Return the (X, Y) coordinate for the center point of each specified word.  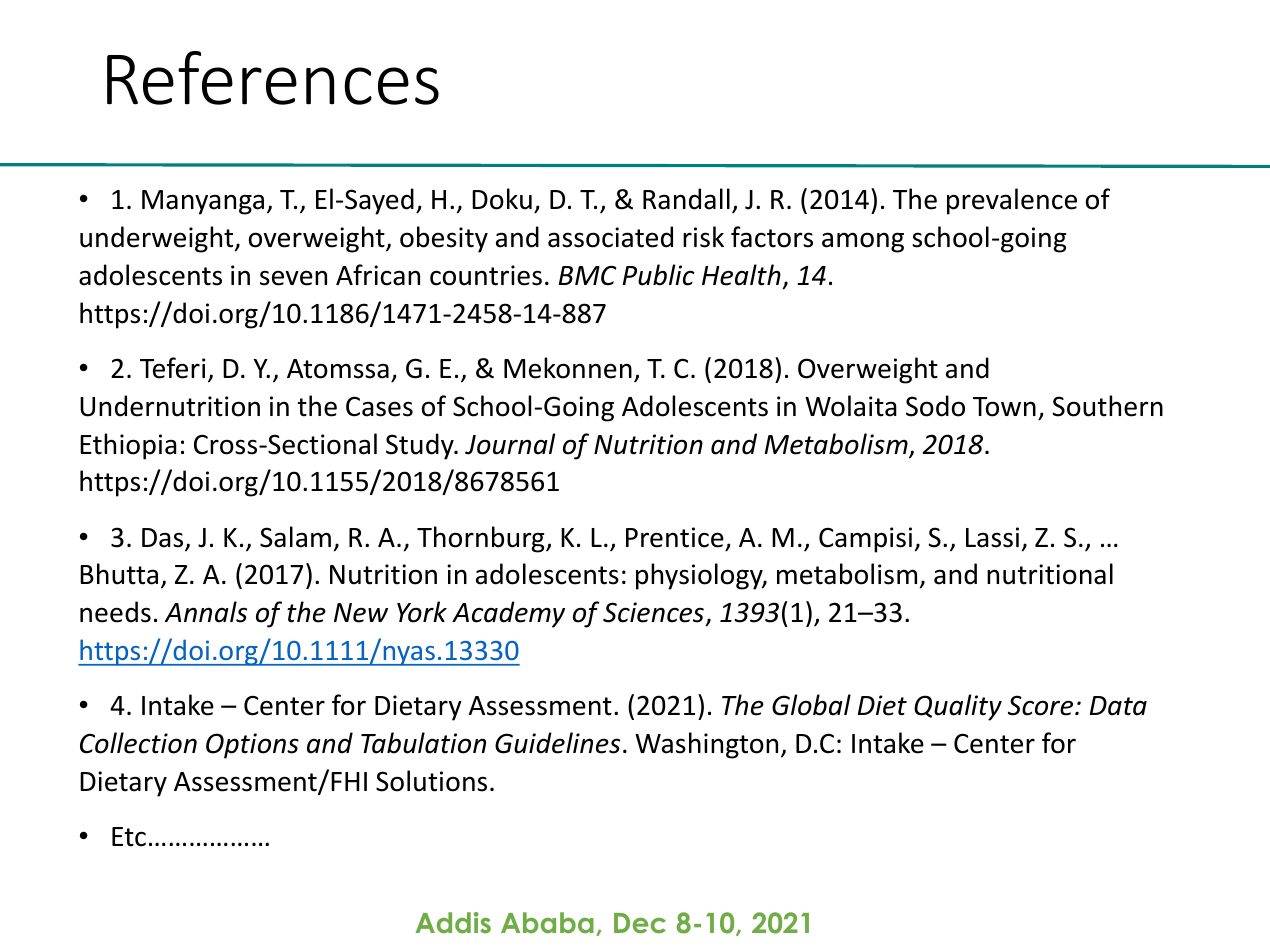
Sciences (653, 612)
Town (1004, 407)
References (273, 78)
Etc (129, 837)
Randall (686, 199)
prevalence (1012, 201)
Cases (379, 406)
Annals (206, 612)
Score (1042, 705)
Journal (510, 444)
